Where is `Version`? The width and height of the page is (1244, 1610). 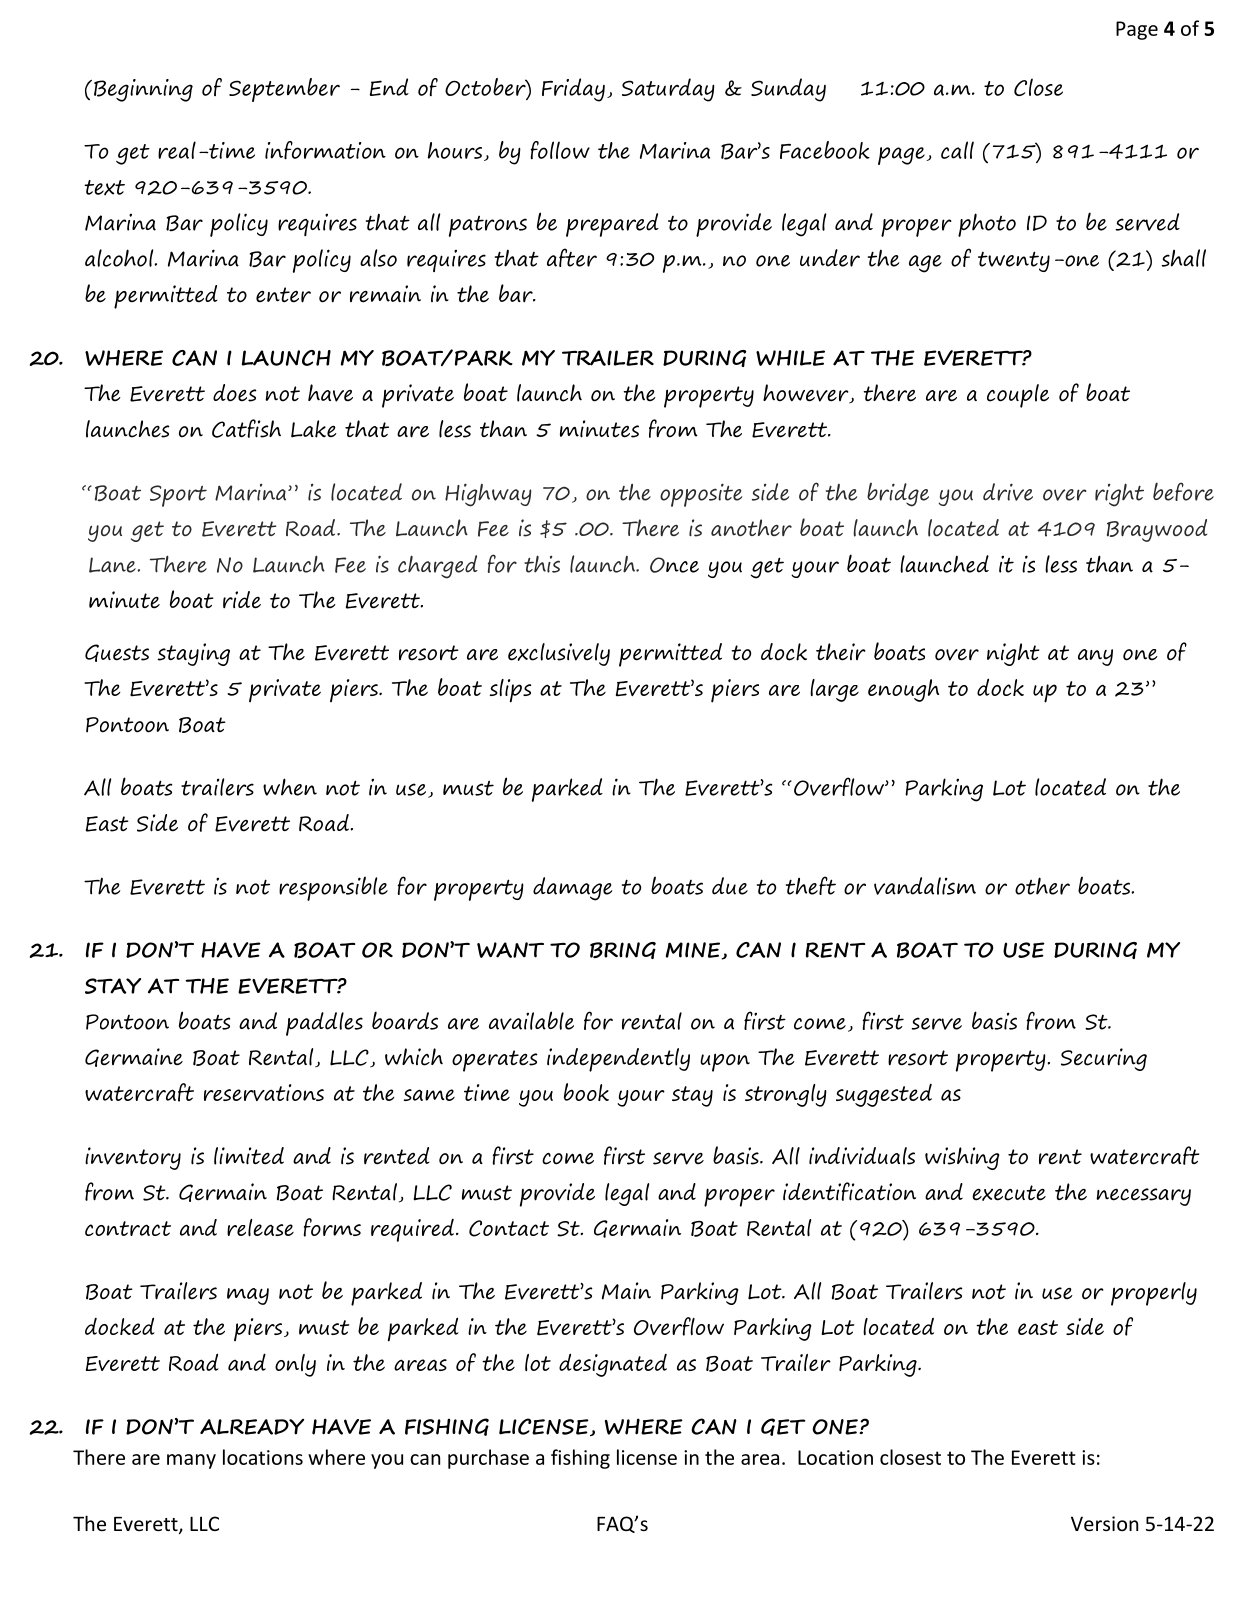 Version is located at coordinates (1104, 1523).
